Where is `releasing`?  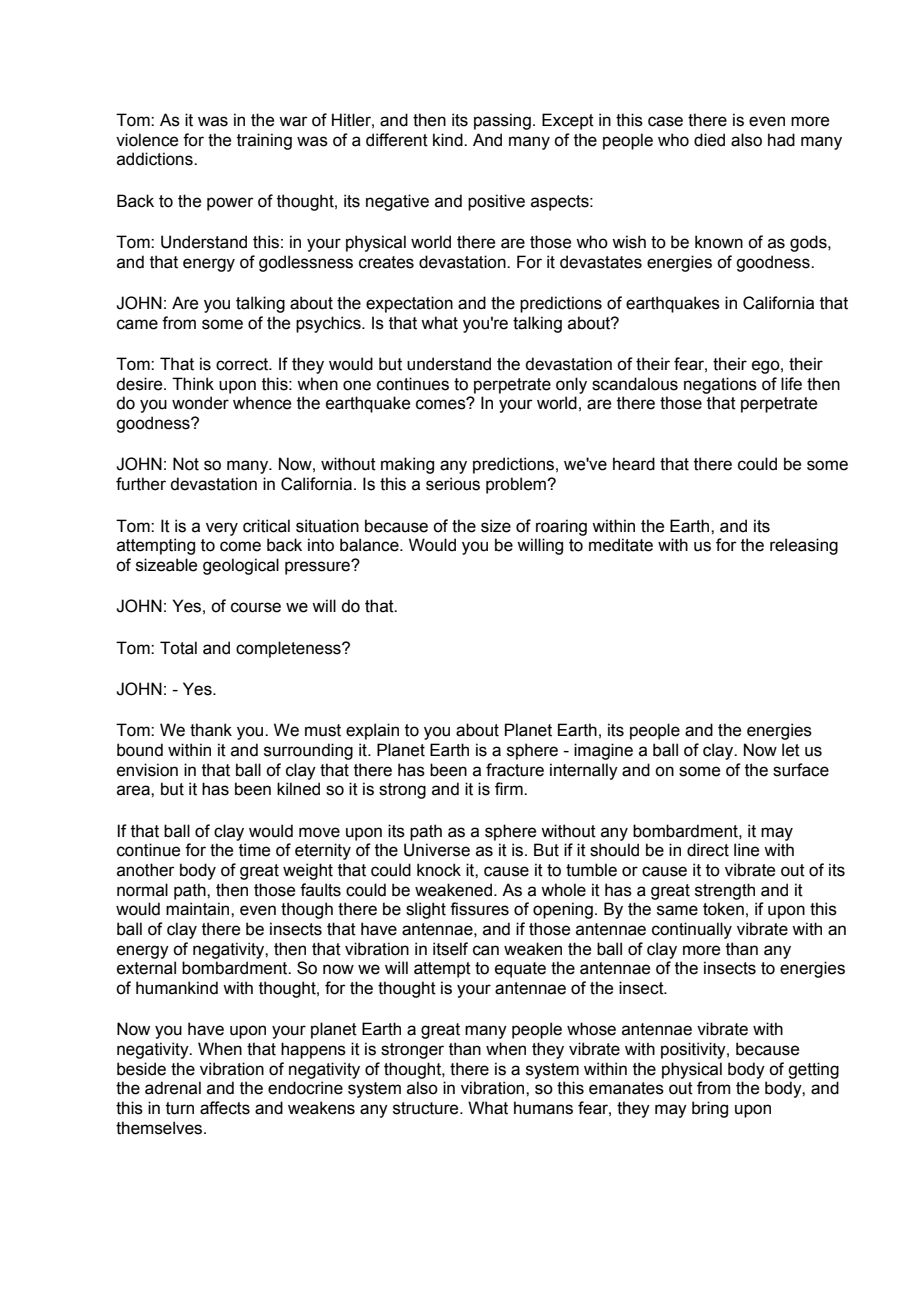
releasing is located at coordinates (804, 546).
